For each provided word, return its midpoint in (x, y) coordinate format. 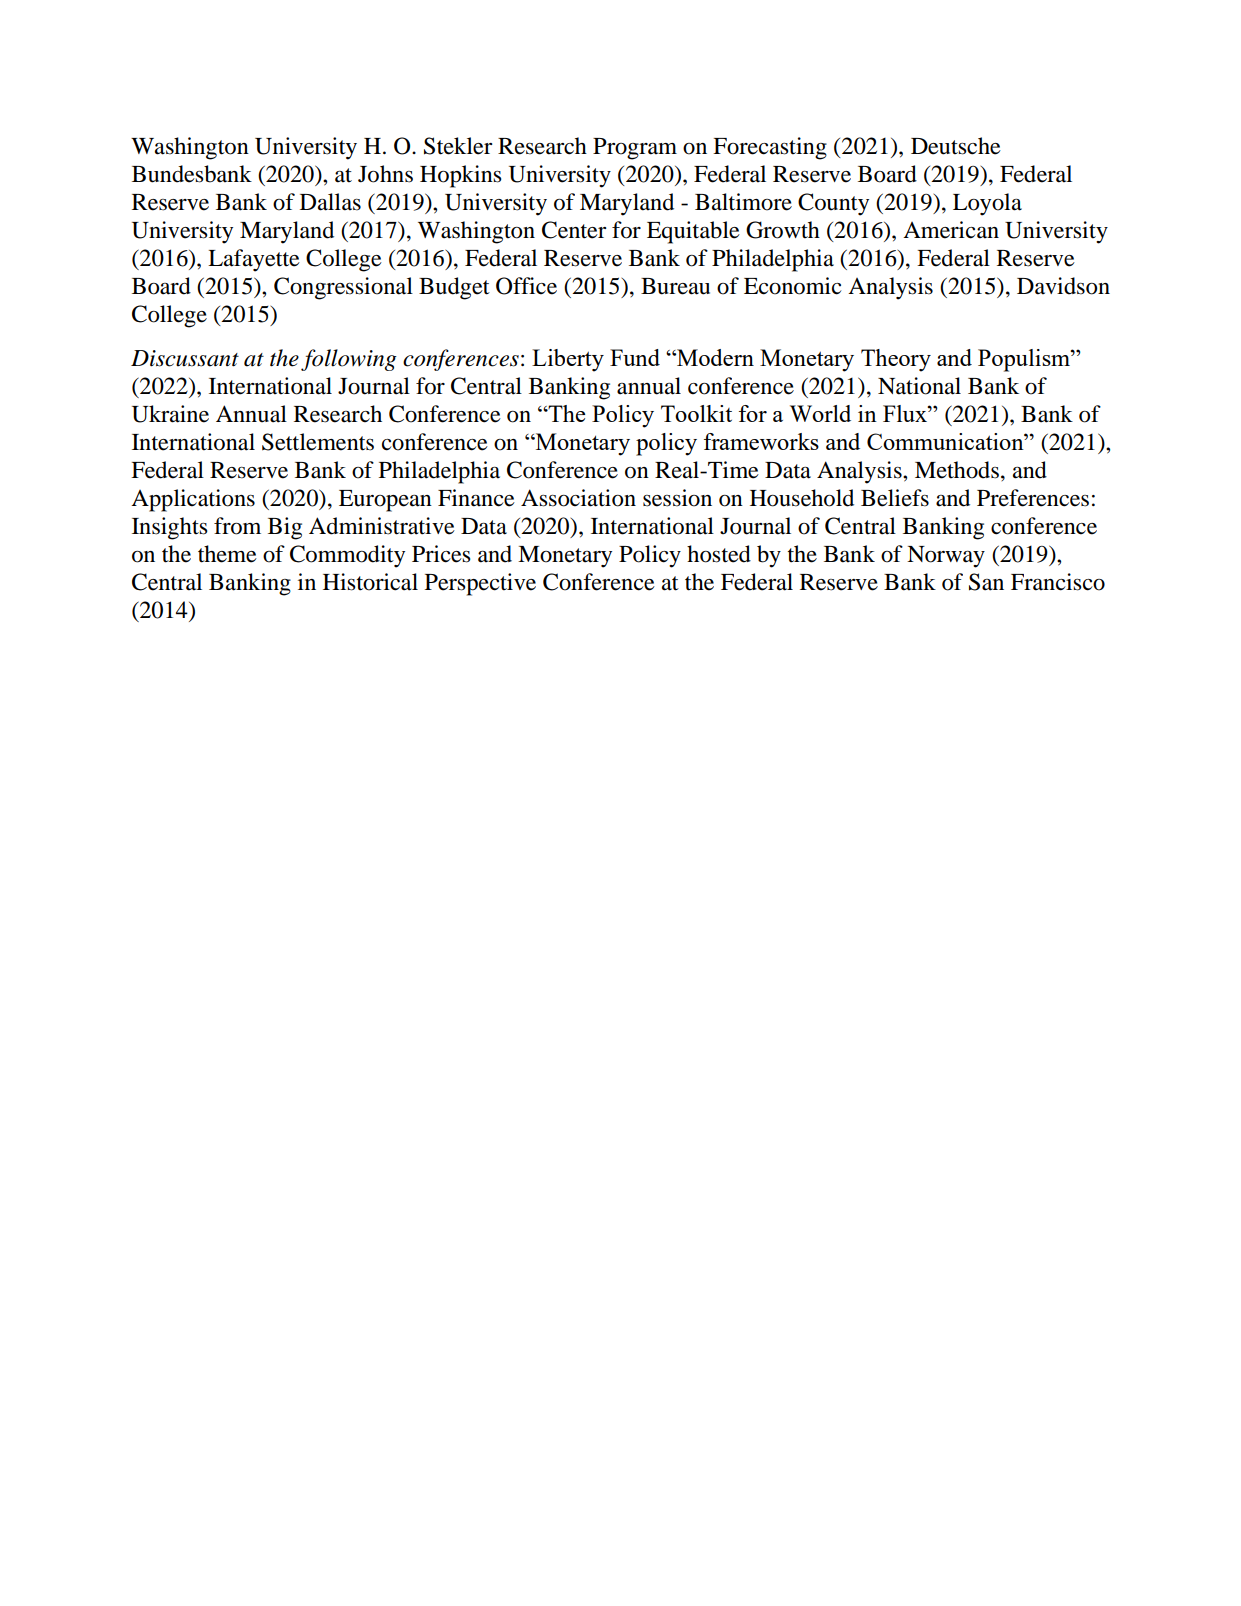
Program (635, 149)
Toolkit (696, 413)
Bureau (675, 286)
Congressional (343, 288)
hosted (719, 554)
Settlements (318, 442)
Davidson (1063, 286)
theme (227, 554)
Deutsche (956, 146)
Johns (385, 174)
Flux (906, 413)
